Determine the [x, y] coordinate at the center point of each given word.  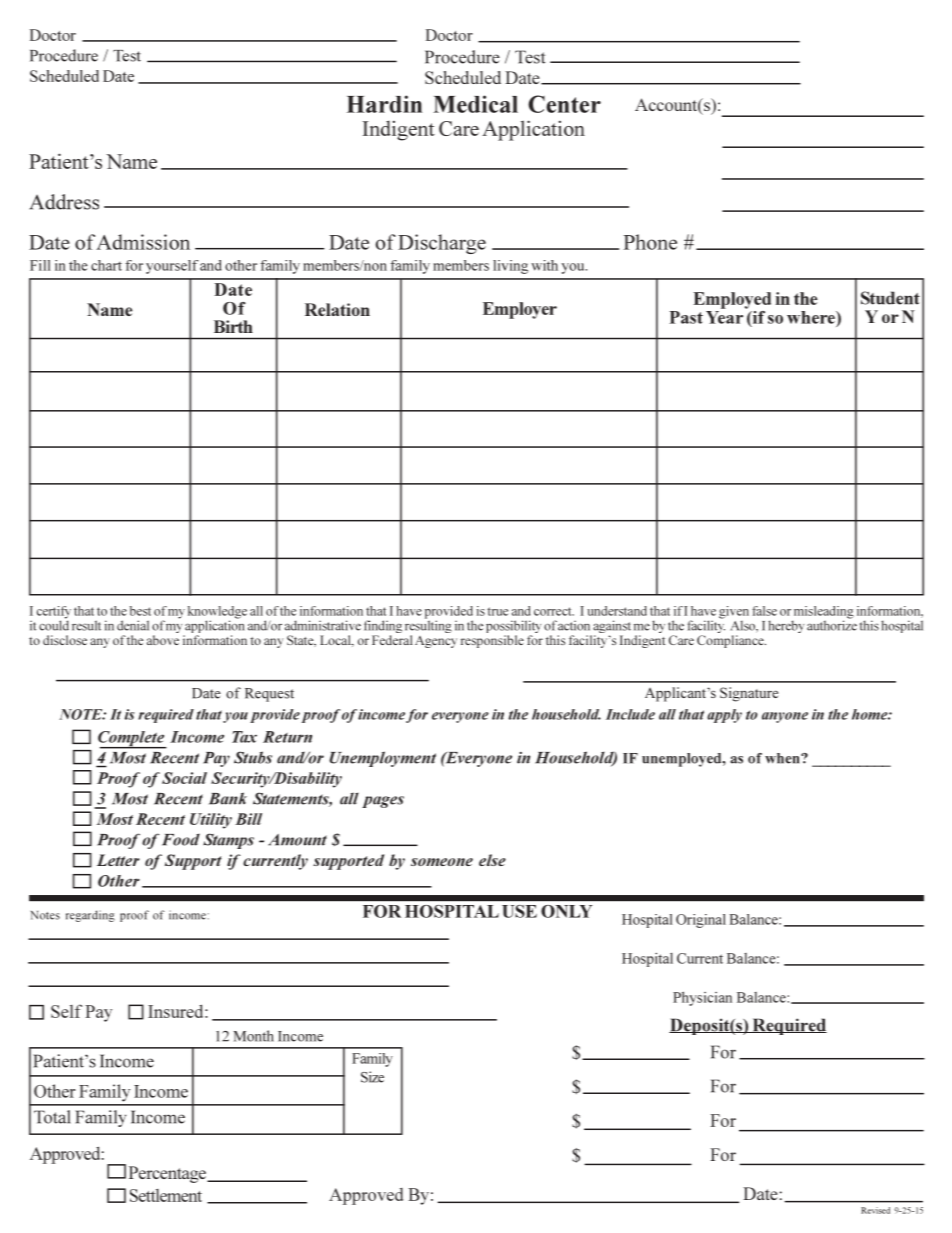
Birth [233, 326]
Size [372, 1077]
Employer [520, 310]
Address [64, 202]
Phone [650, 242]
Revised [875, 1210]
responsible [492, 641]
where [812, 317]
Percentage [168, 1174]
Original [701, 921]
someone [442, 862]
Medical [475, 104]
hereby [786, 626]
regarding [90, 916]
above [163, 640]
